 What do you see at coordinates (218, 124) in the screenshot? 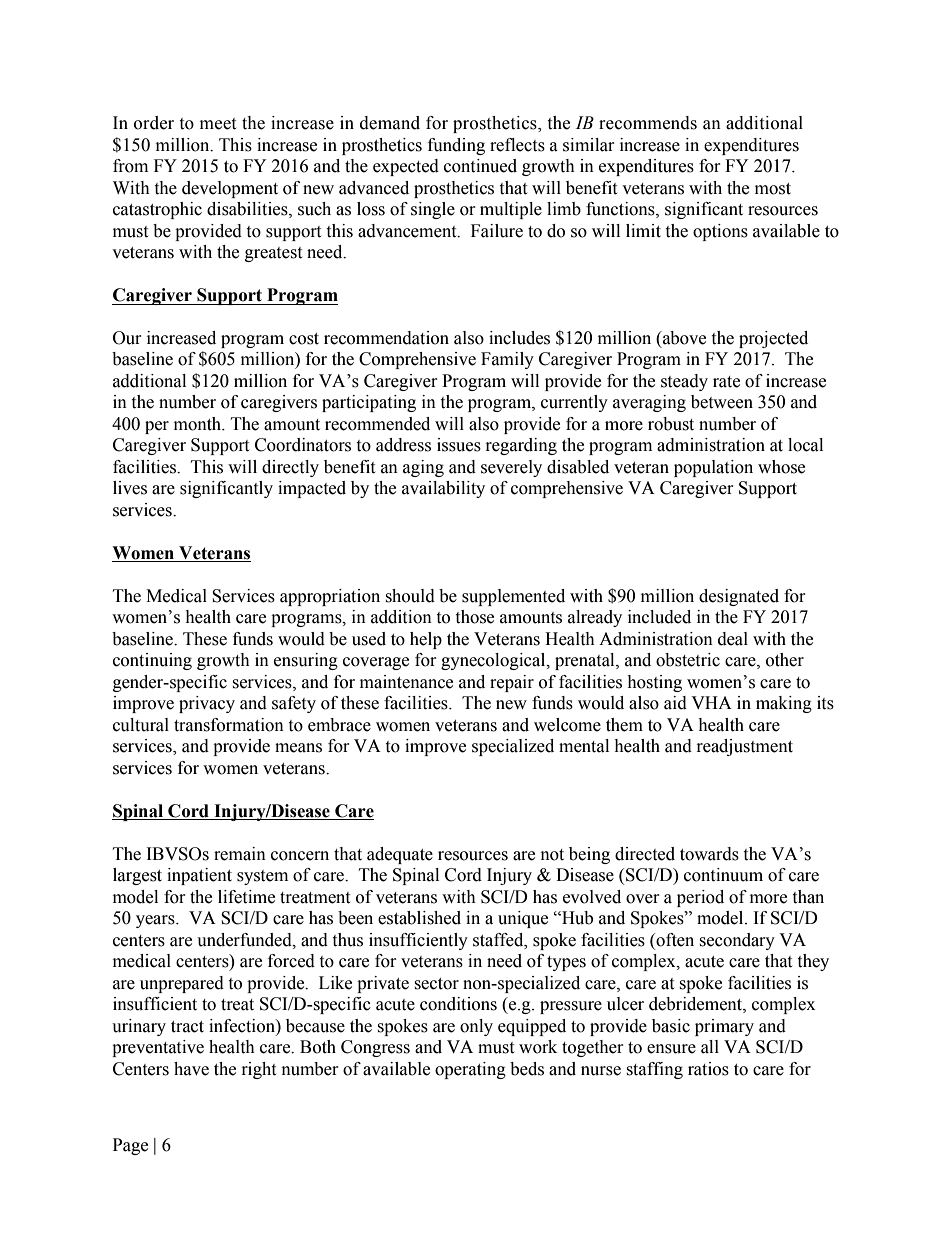
I see `meet` at bounding box center [218, 124].
